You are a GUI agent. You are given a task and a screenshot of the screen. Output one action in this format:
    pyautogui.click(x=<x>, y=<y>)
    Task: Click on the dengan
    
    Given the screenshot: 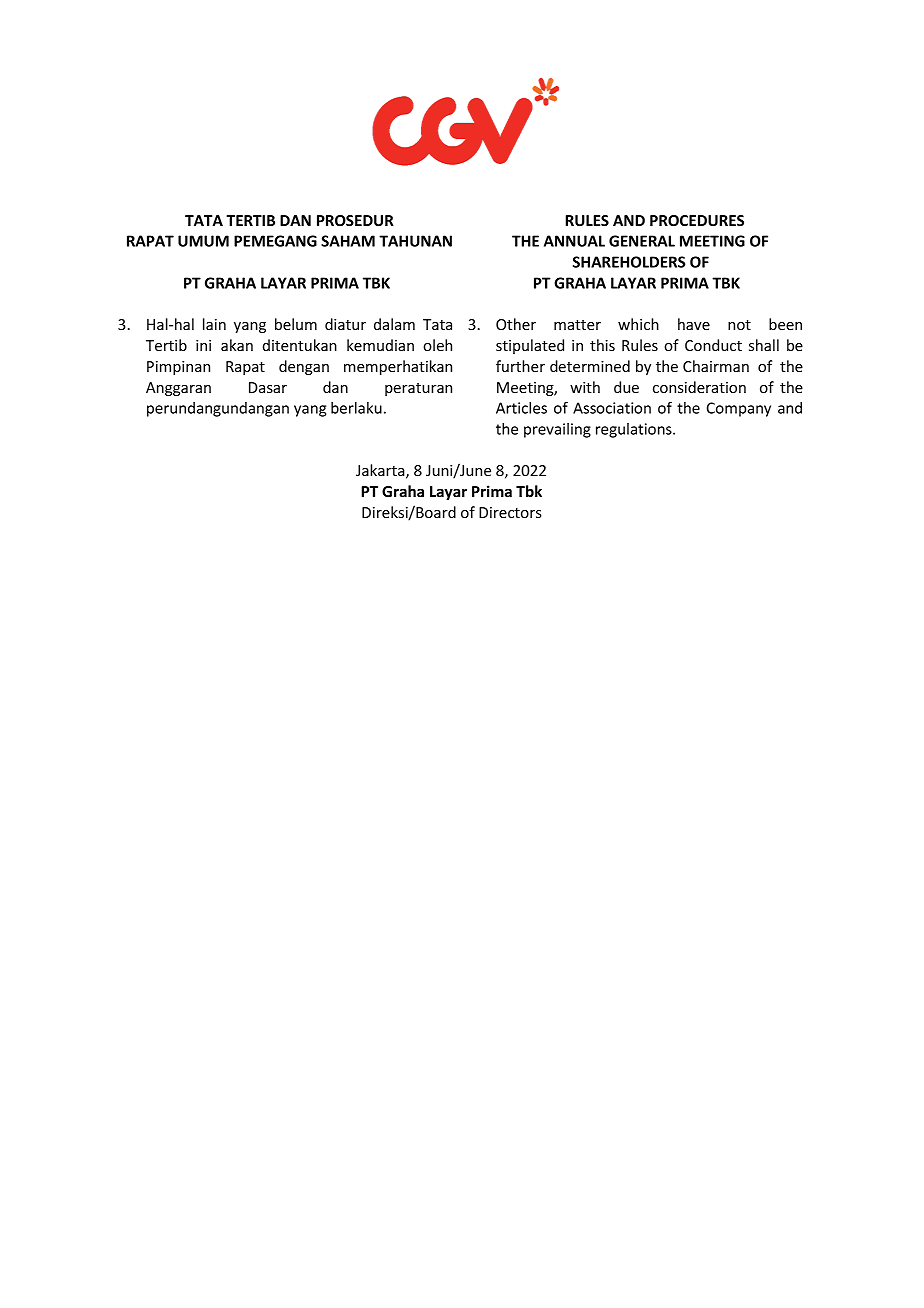 What is the action you would take?
    pyautogui.click(x=304, y=367)
